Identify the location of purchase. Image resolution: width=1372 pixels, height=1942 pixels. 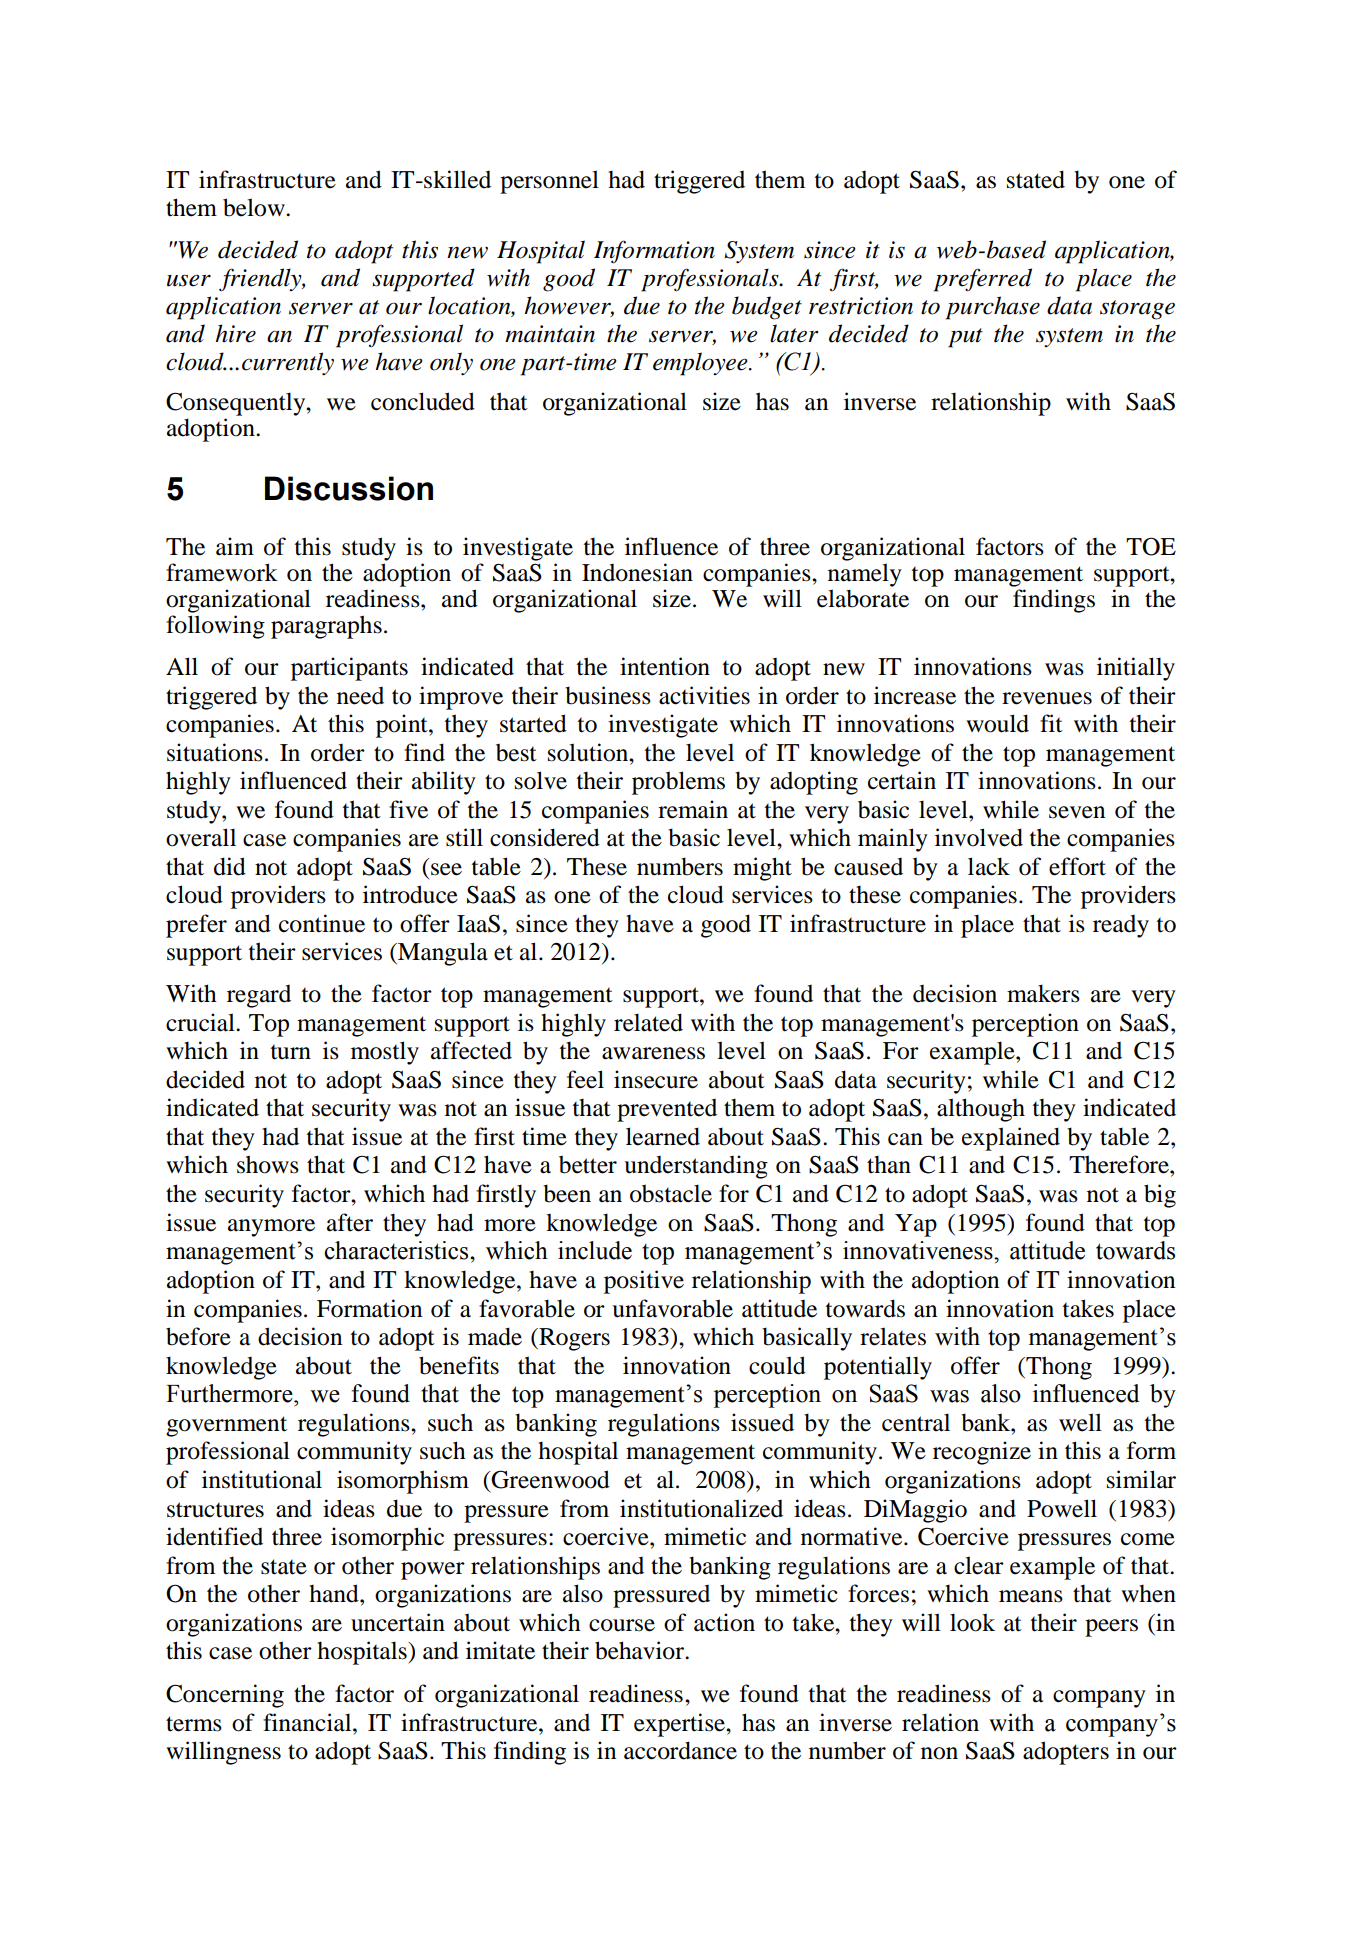
(993, 308).
